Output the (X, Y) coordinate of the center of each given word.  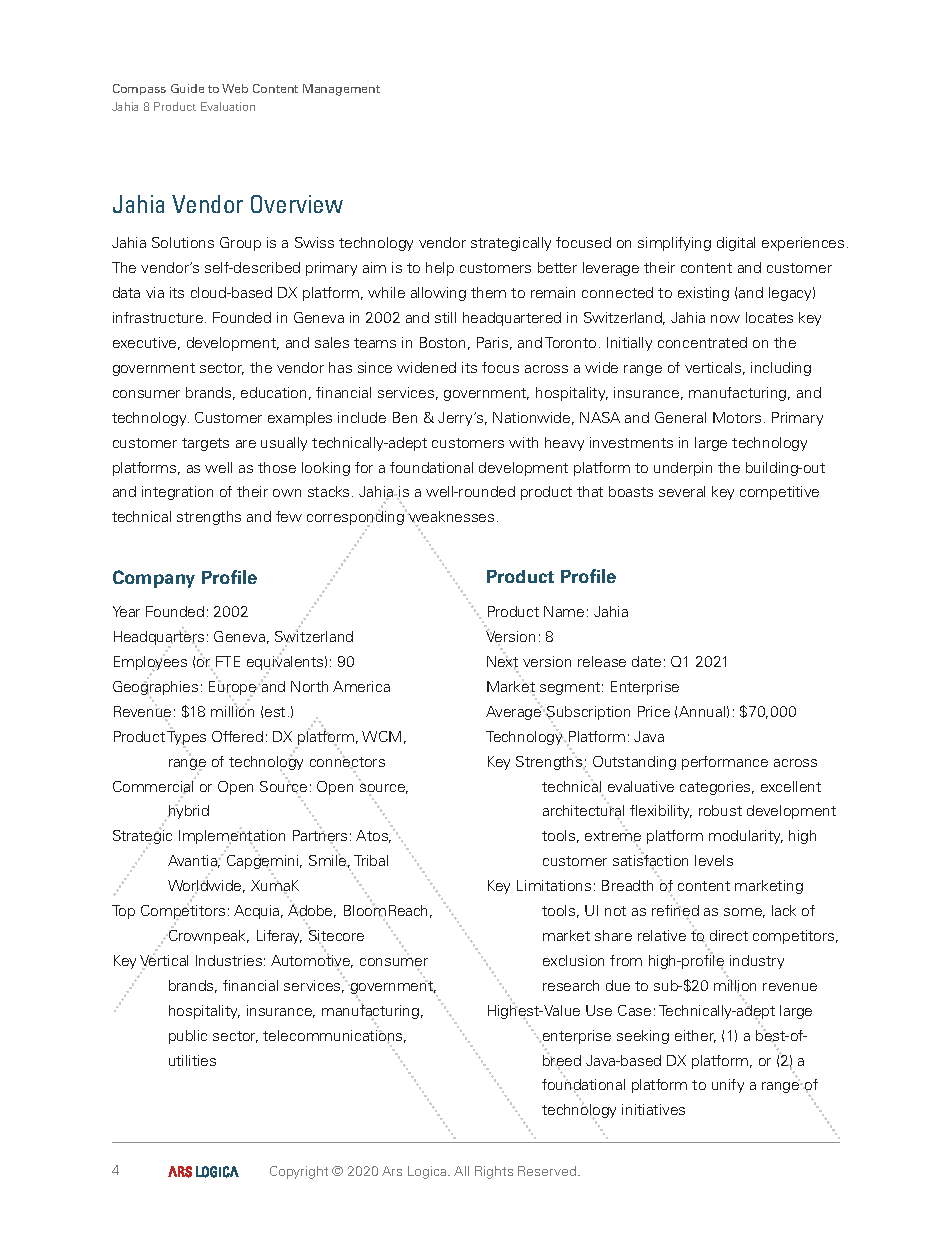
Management (341, 90)
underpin (683, 469)
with (523, 442)
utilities (192, 1060)
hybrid (188, 811)
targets (205, 444)
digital (736, 244)
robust (720, 810)
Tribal (371, 860)
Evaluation (228, 106)
